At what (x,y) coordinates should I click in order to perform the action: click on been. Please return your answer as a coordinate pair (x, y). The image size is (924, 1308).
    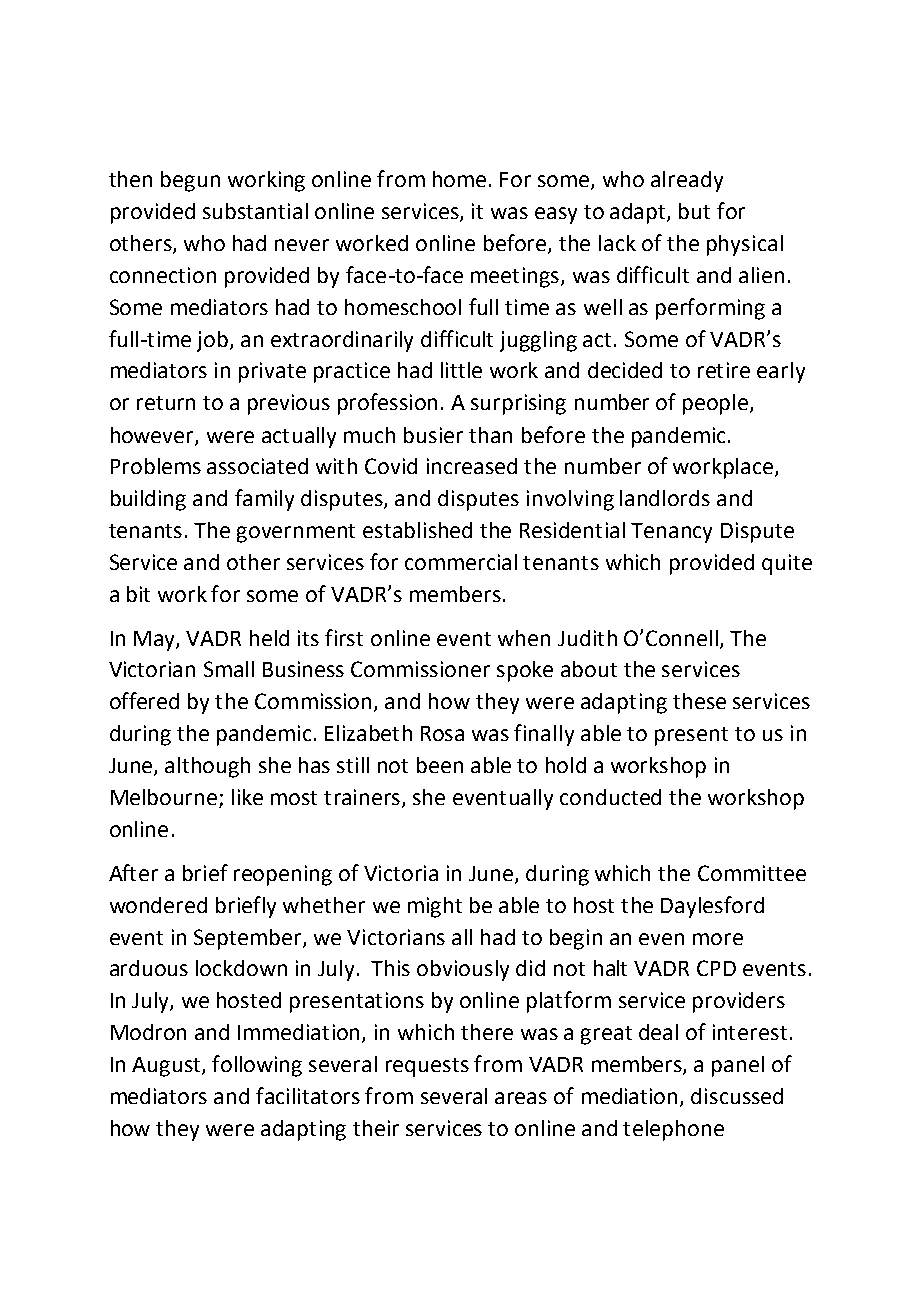
    Looking at the image, I should click on (440, 765).
